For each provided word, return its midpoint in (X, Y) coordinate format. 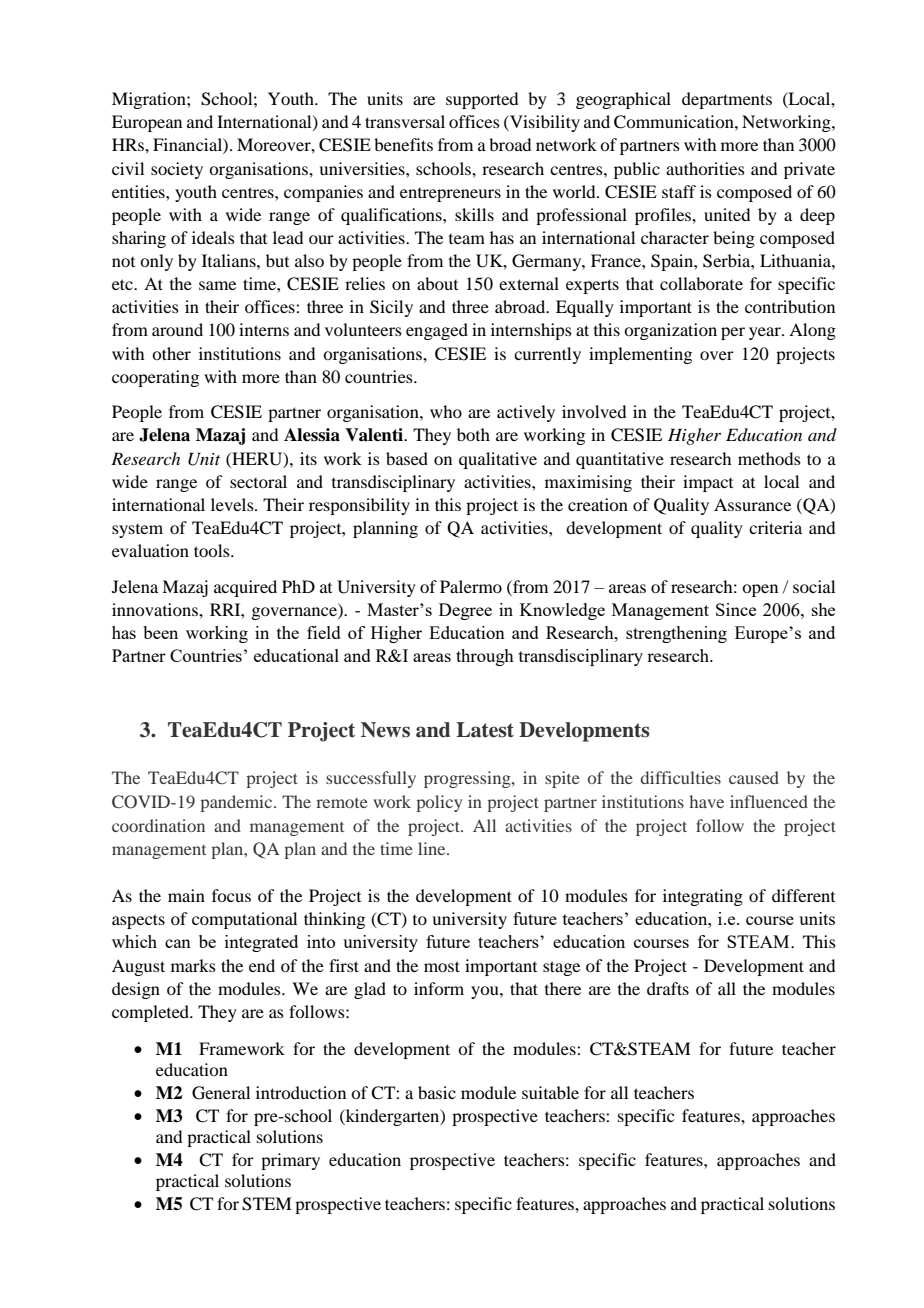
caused (754, 777)
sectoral (258, 481)
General (221, 1093)
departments (727, 100)
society (177, 170)
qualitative (498, 460)
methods (769, 458)
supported (482, 100)
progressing (468, 779)
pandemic (238, 803)
